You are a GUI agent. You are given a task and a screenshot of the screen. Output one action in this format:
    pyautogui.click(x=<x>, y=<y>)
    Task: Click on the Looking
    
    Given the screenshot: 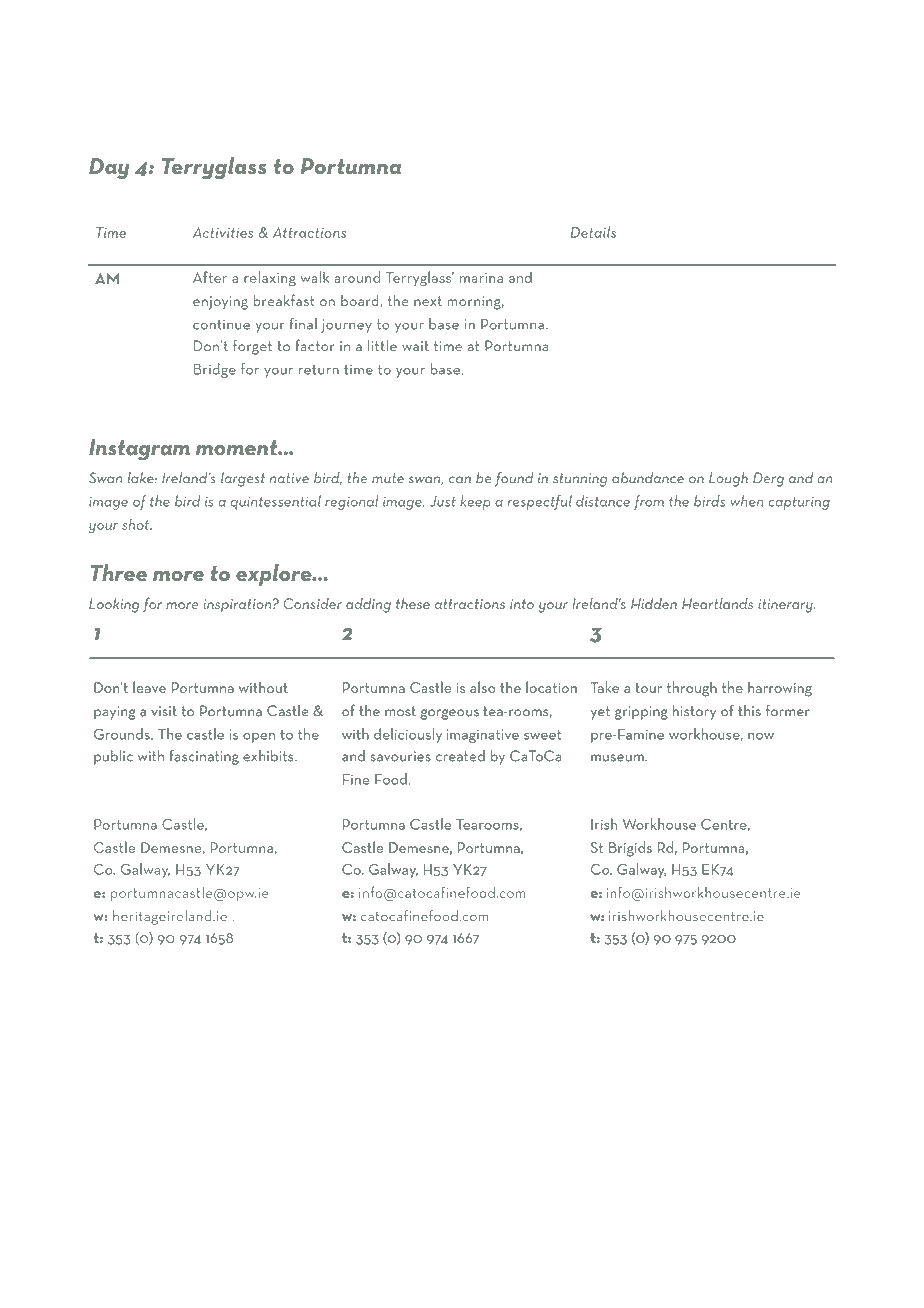 What is the action you would take?
    pyautogui.click(x=114, y=605)
